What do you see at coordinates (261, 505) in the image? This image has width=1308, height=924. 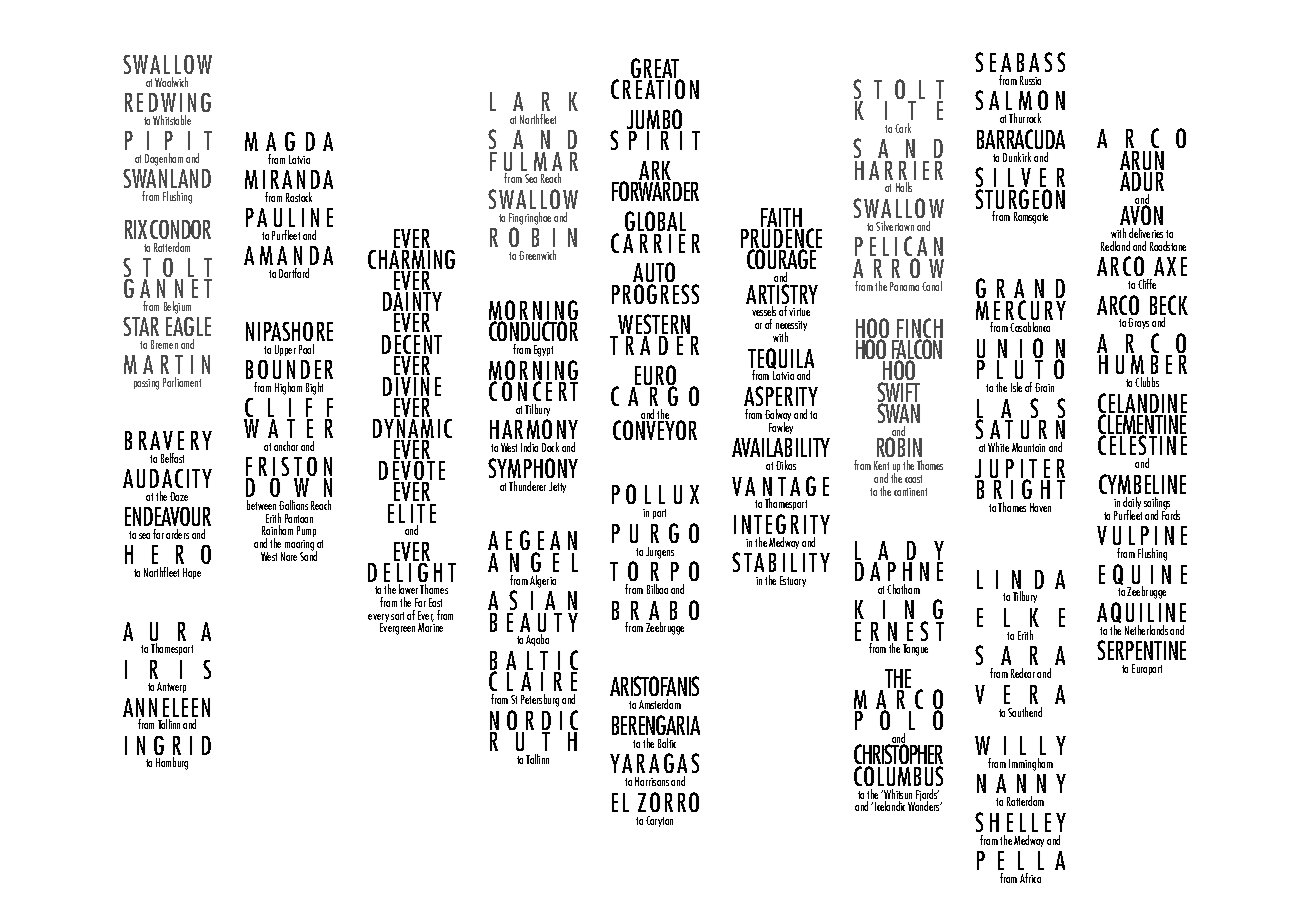 I see `between` at bounding box center [261, 505].
